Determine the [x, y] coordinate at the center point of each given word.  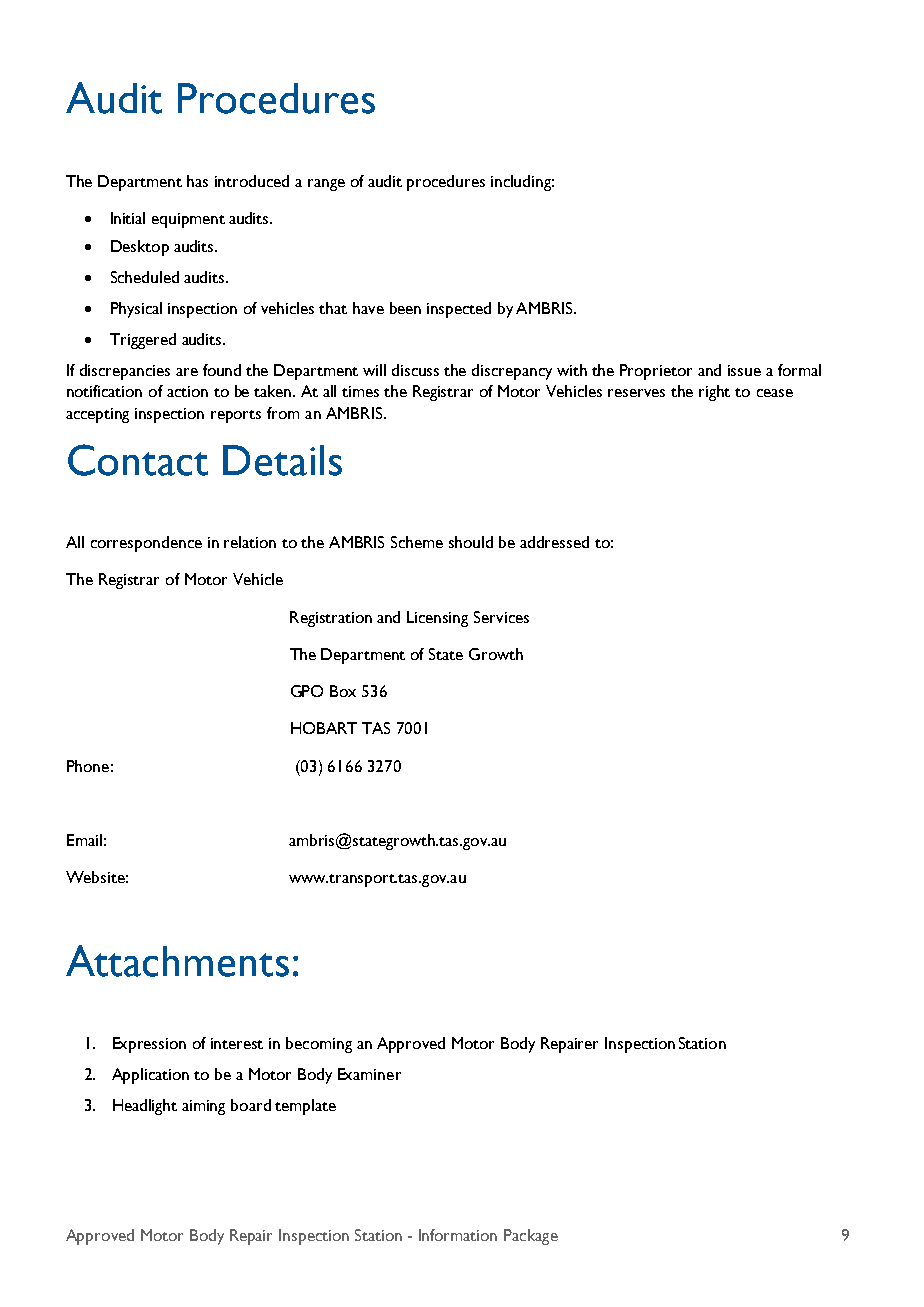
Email [84, 840]
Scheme [417, 542]
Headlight [145, 1107]
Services [501, 617]
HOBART [324, 728]
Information [458, 1235]
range [326, 185]
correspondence [146, 544]
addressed [554, 542]
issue [744, 370]
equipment [188, 220]
